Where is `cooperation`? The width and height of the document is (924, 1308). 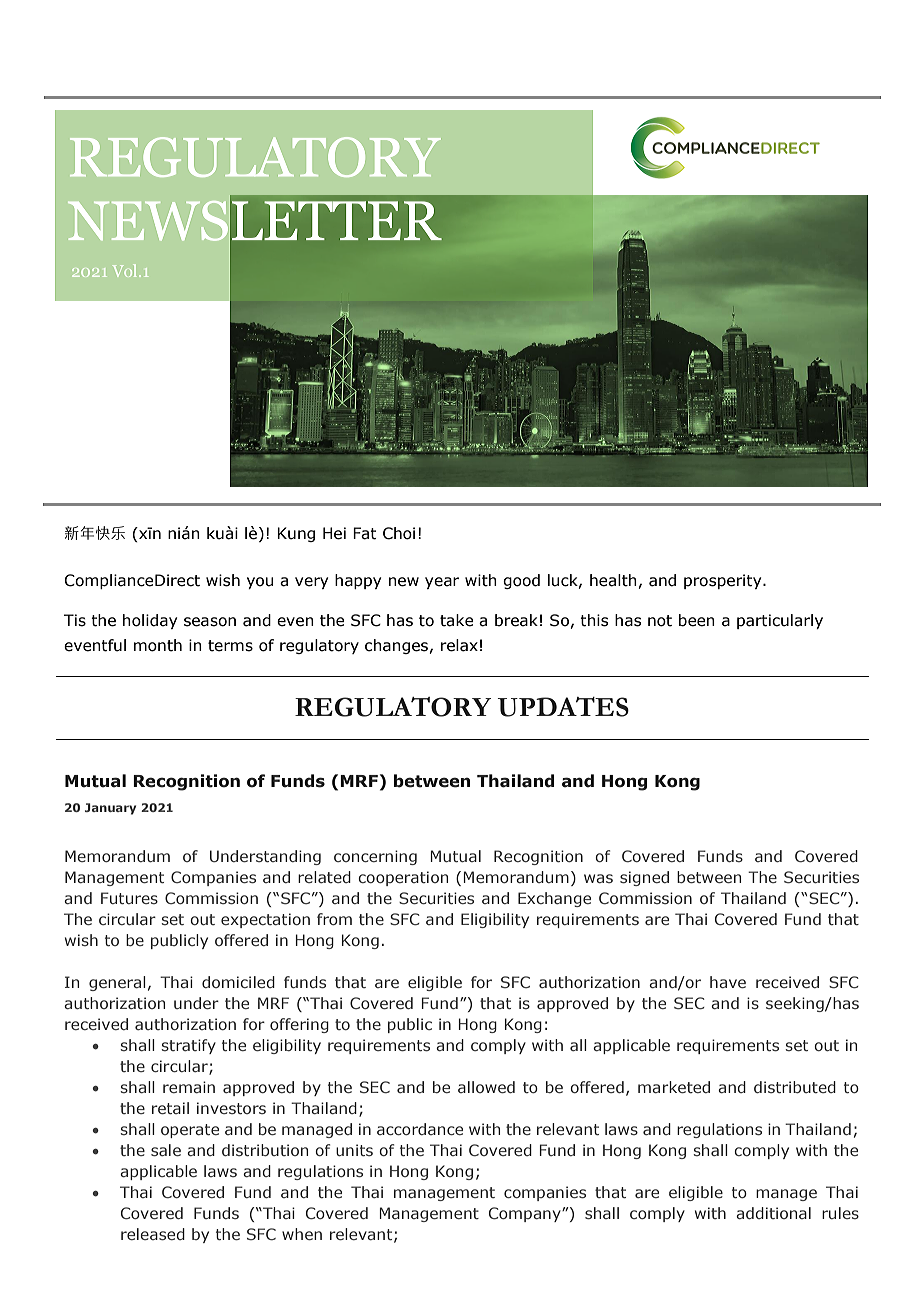
cooperation is located at coordinates (403, 878).
